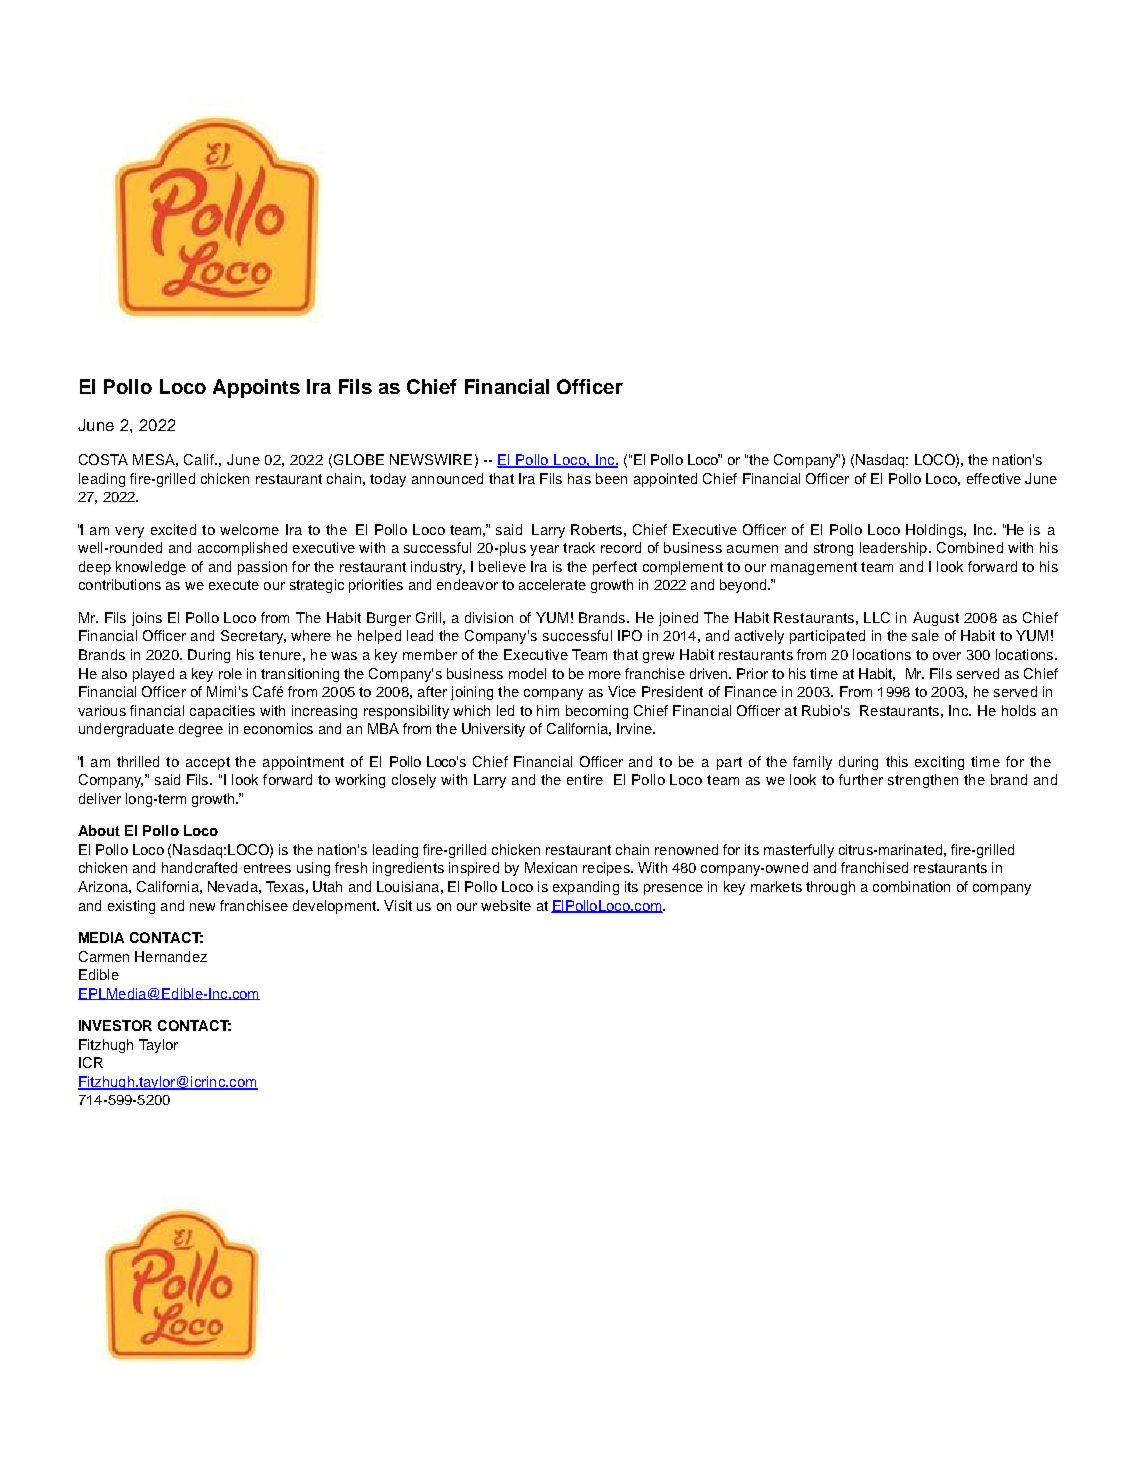 This screenshot has height=1470, width=1136. Describe the element at coordinates (431, 459) in the screenshot. I see `NEWSWIRE` at that location.
